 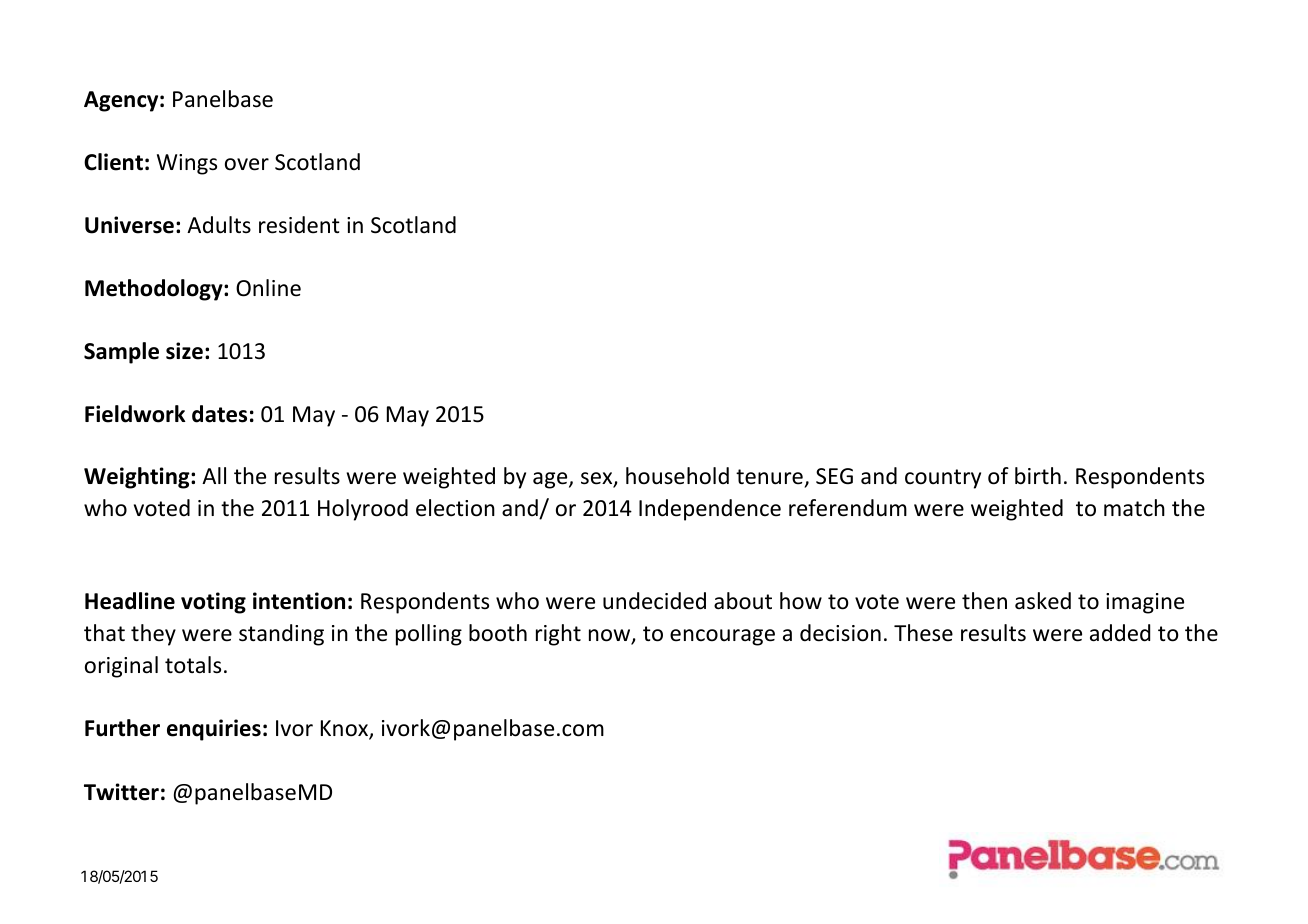 I want to click on asked, so click(x=1043, y=601).
